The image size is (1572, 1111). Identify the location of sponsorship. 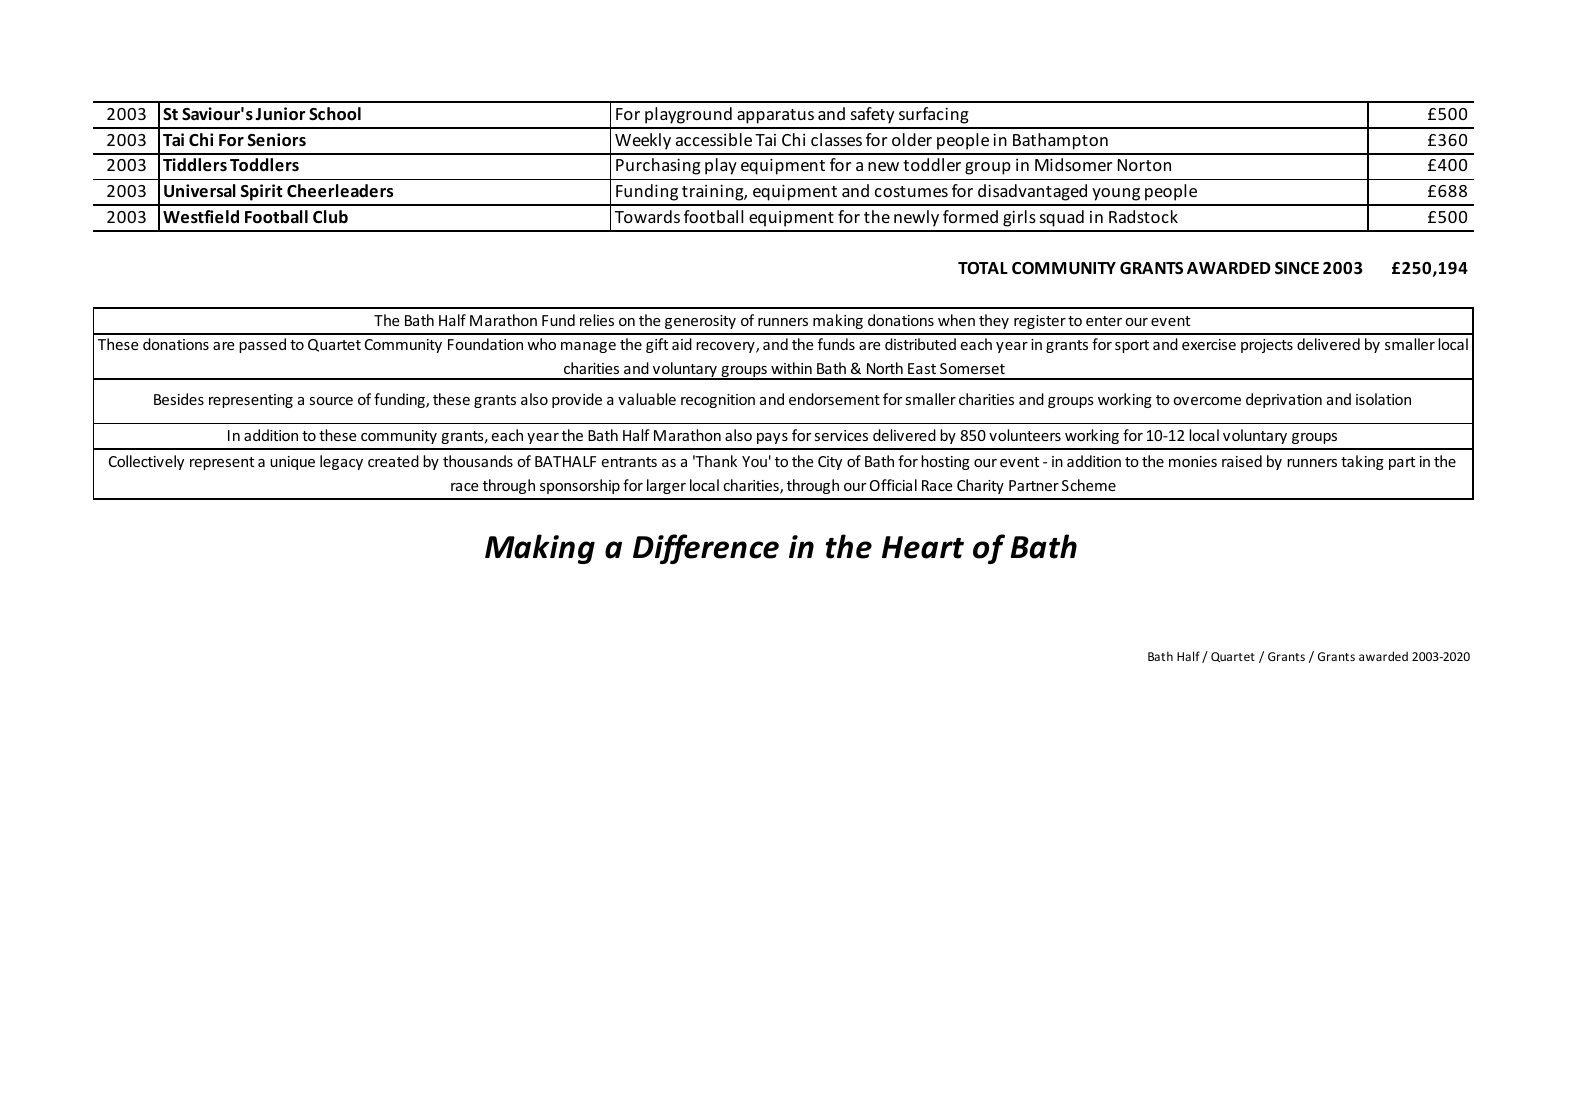
(580, 486).
